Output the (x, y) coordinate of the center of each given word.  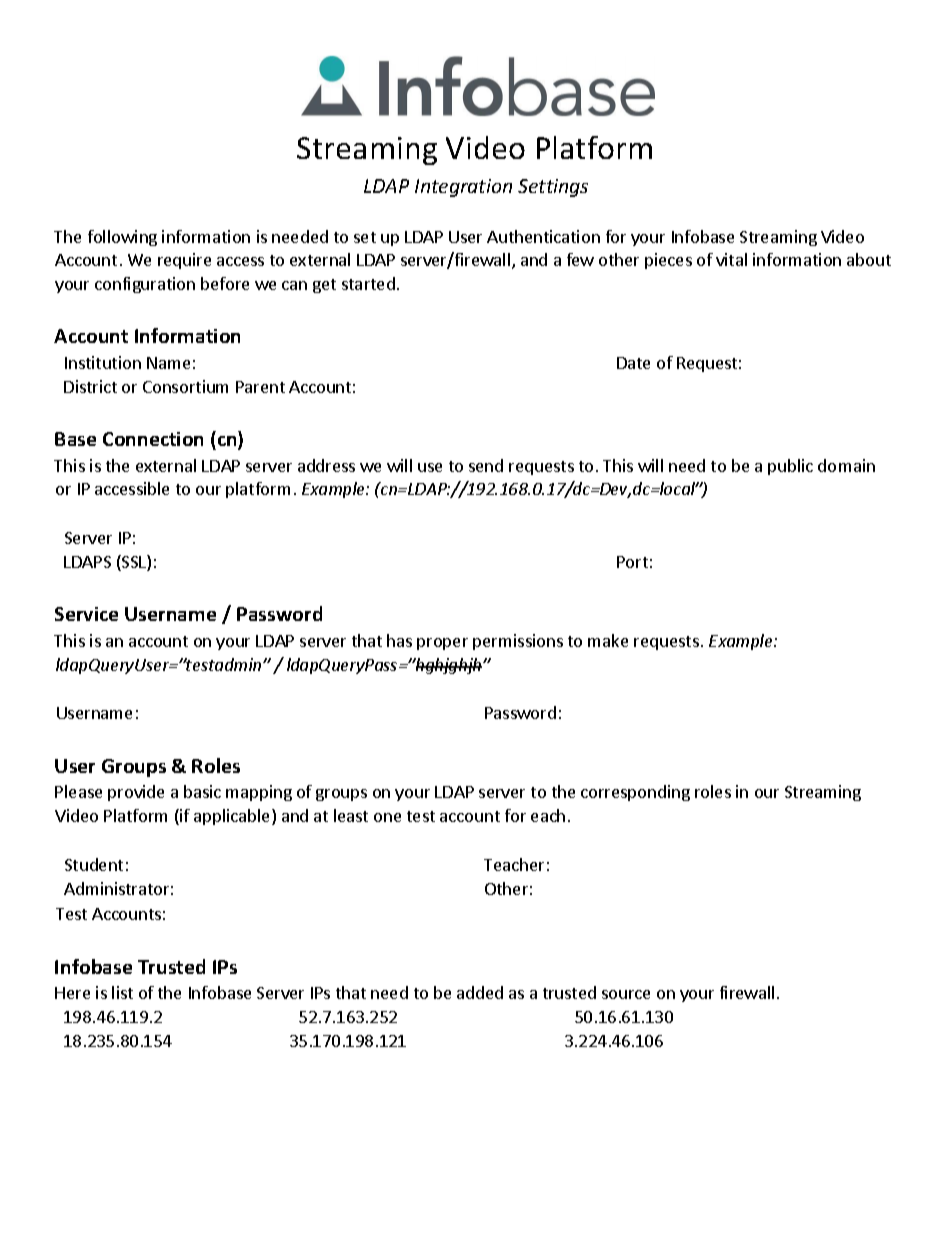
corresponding (635, 793)
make (608, 640)
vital (731, 259)
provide (136, 793)
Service (86, 614)
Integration (463, 188)
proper (442, 644)
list (122, 992)
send (486, 465)
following (122, 238)
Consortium (185, 386)
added (480, 992)
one (387, 817)
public (790, 467)
